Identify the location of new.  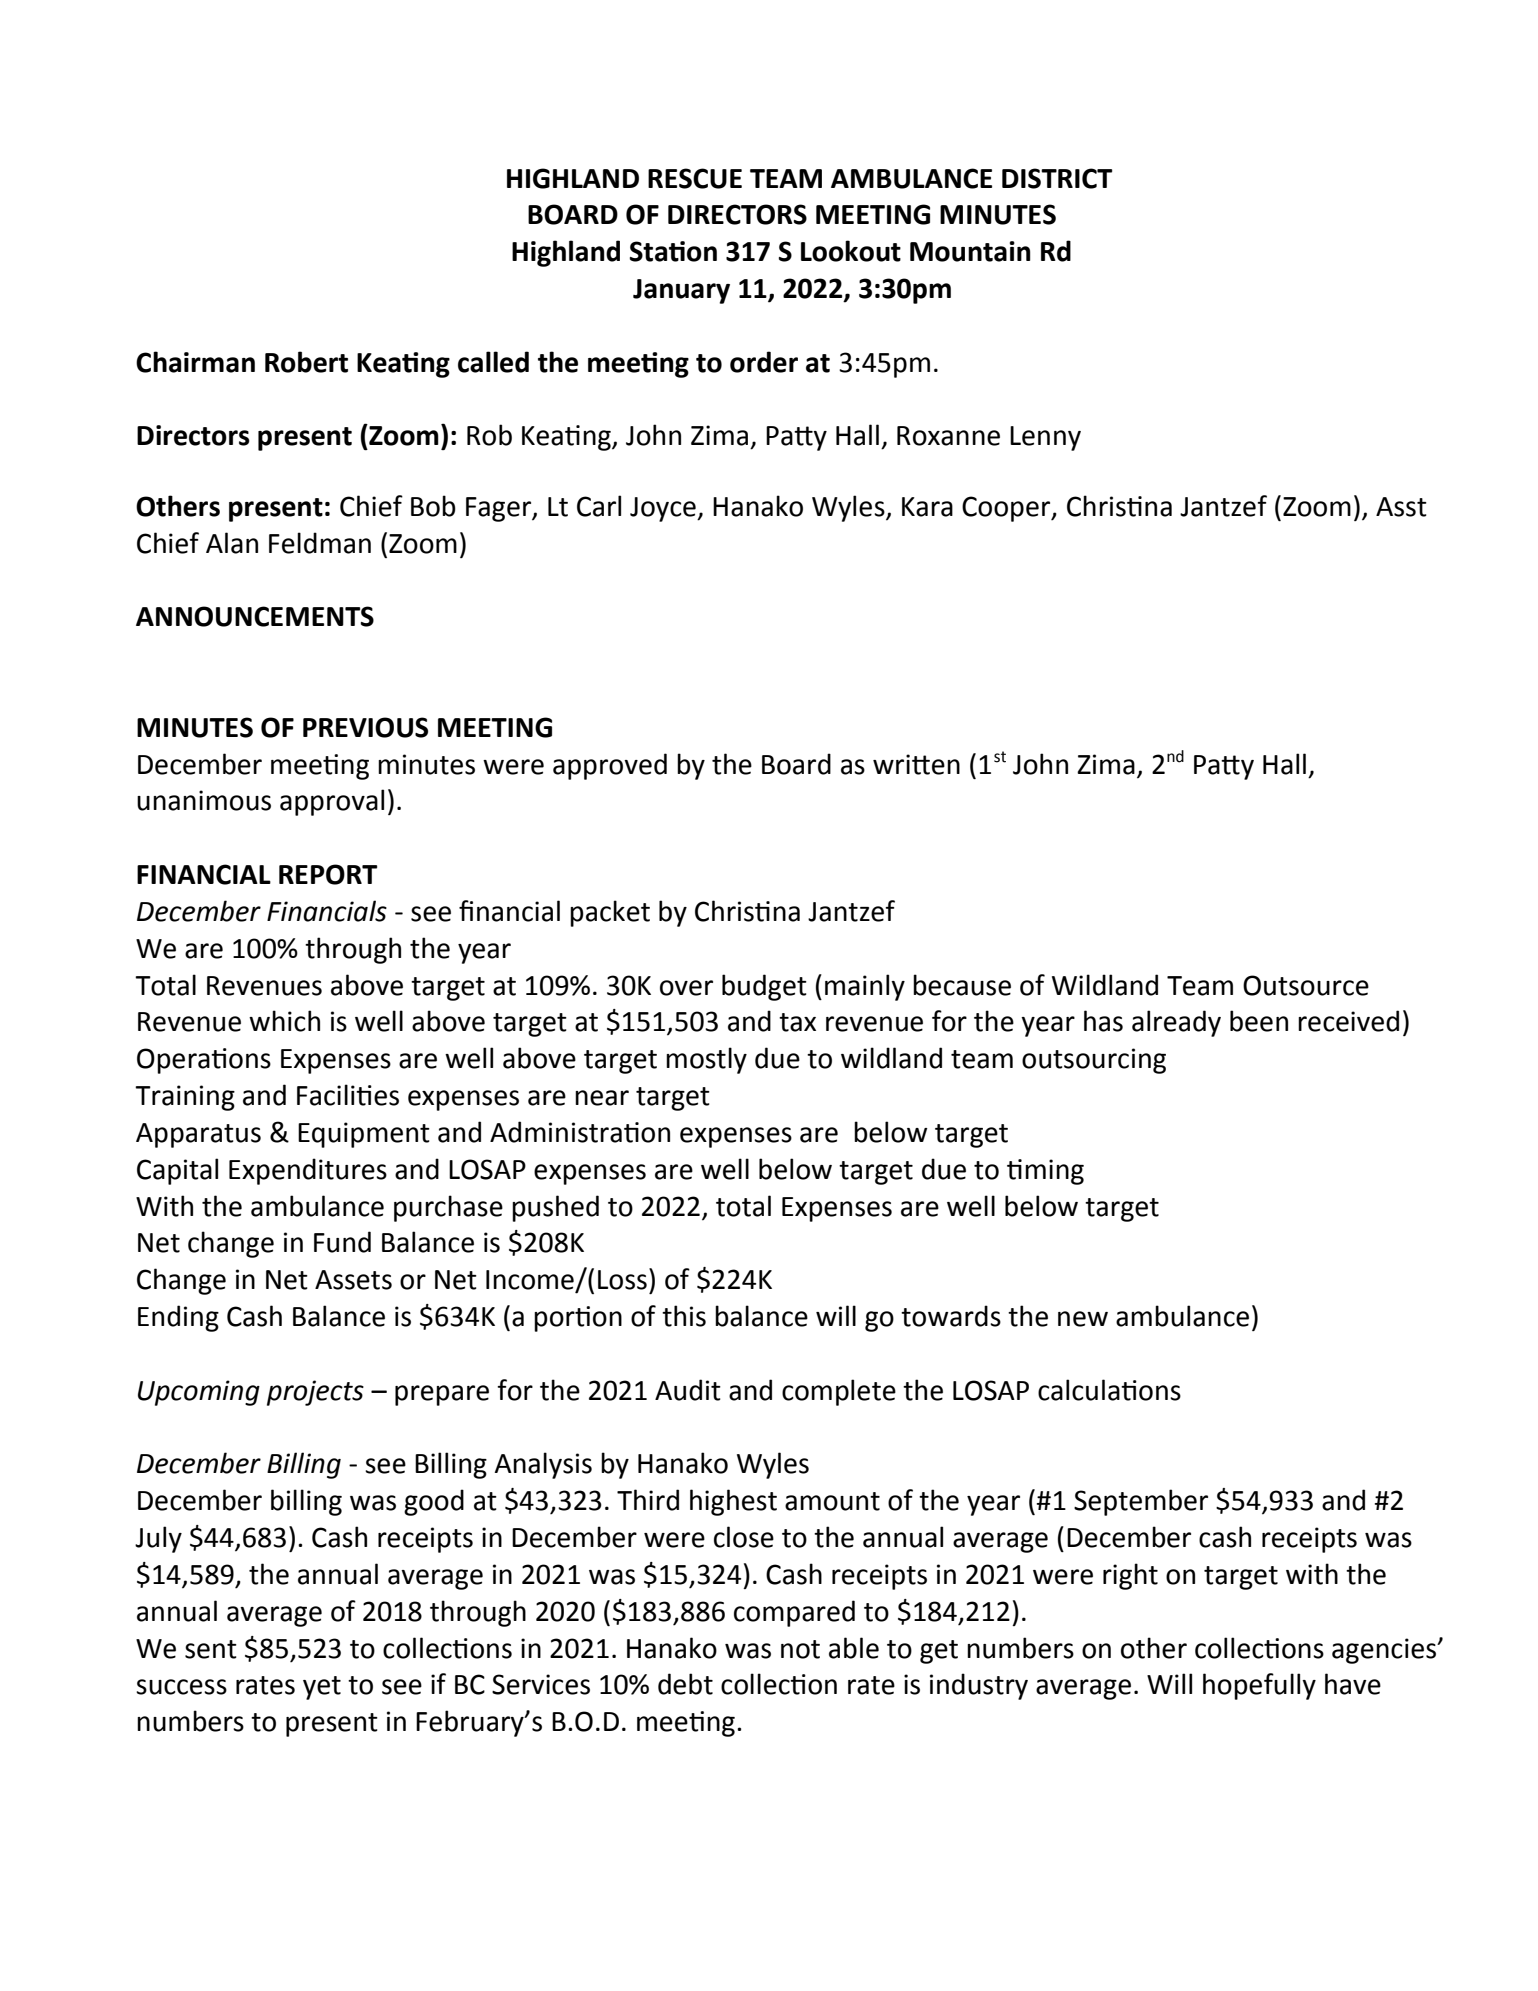
(1083, 1319).
